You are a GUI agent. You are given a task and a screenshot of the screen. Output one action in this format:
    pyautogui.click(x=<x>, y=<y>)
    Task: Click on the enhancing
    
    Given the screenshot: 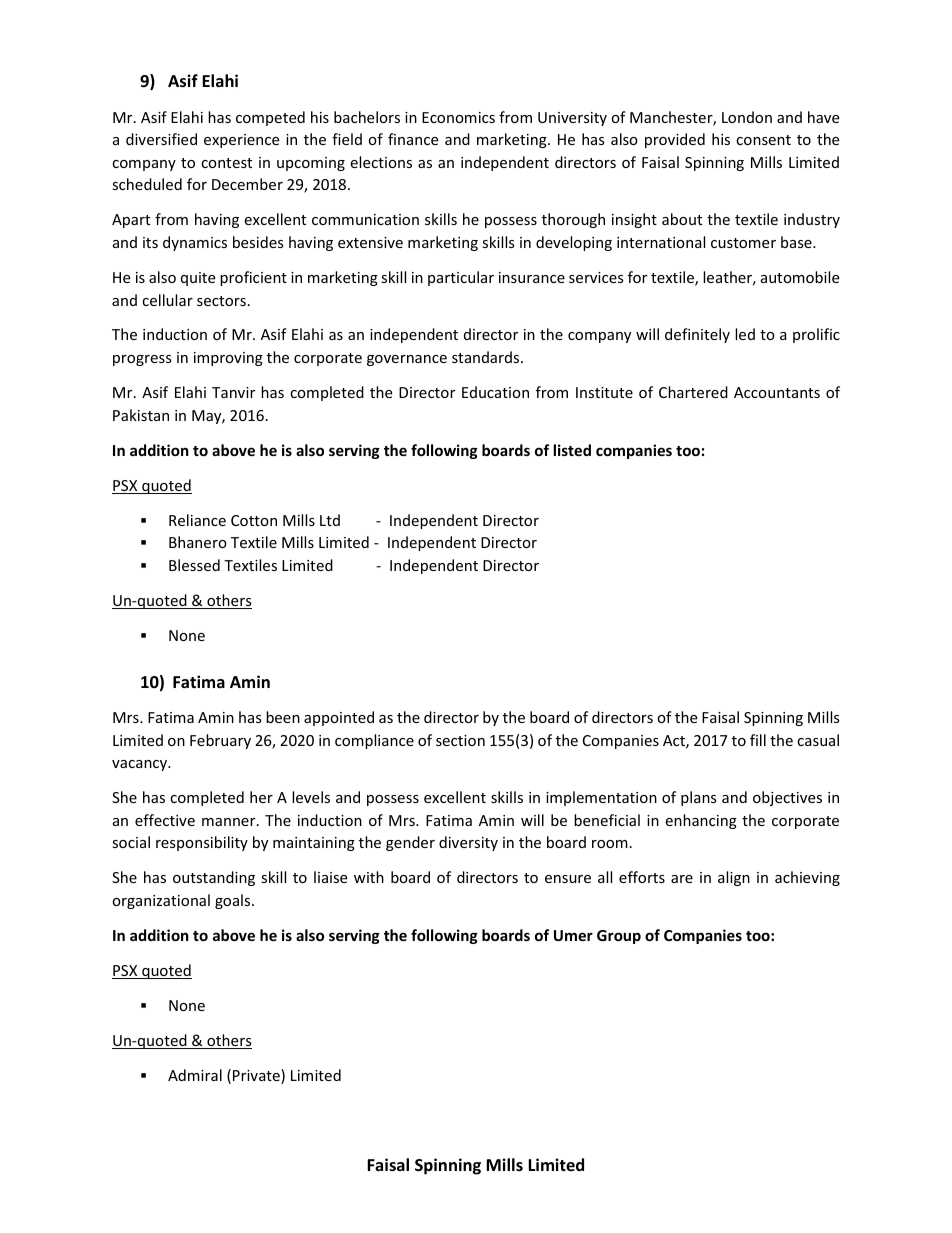 What is the action you would take?
    pyautogui.click(x=701, y=821)
